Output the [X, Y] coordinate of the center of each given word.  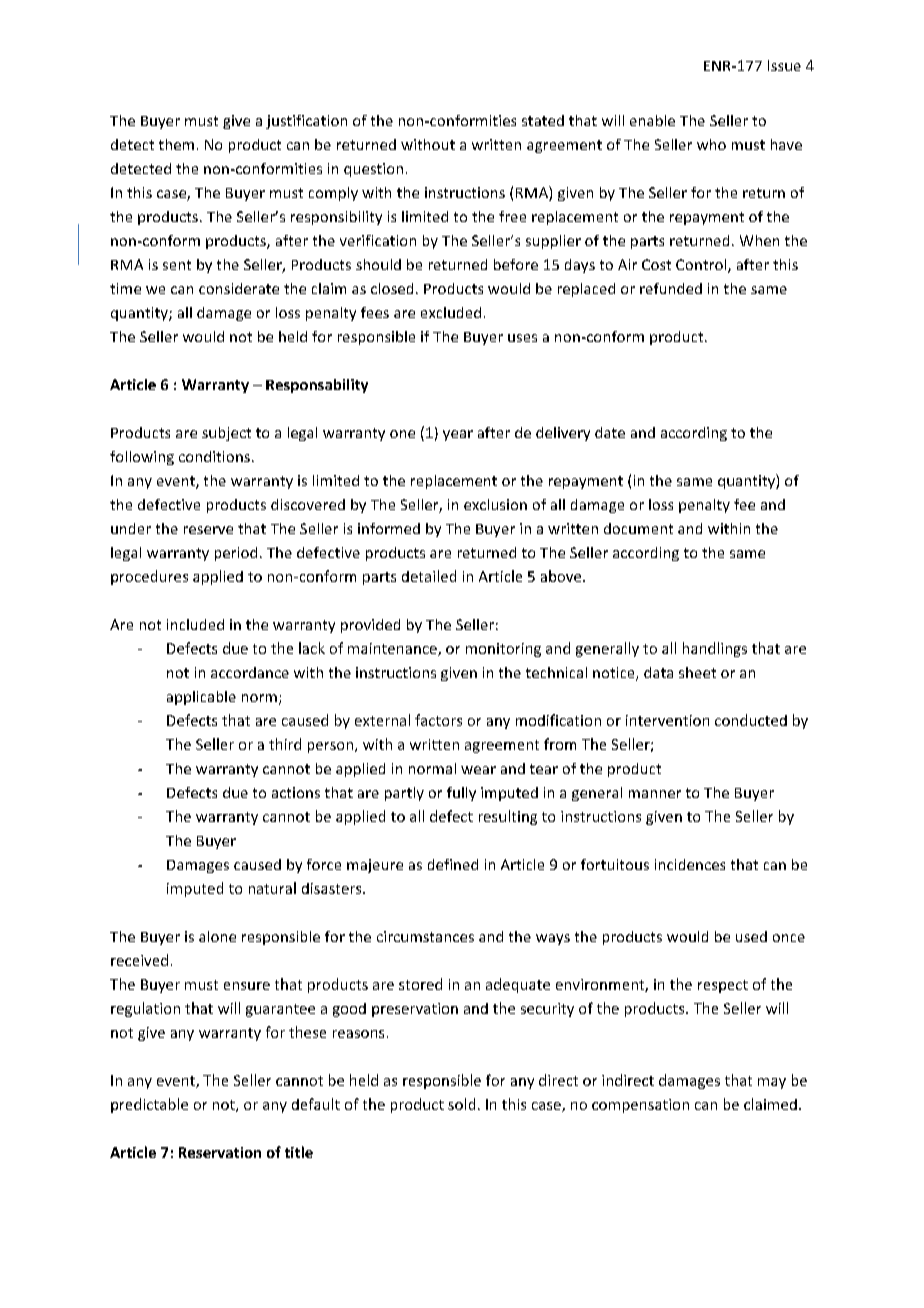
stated [543, 120]
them [176, 144]
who [711, 144]
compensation [640, 1106]
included [195, 624]
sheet [697, 672]
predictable [149, 1105]
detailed [429, 576]
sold [461, 1104]
